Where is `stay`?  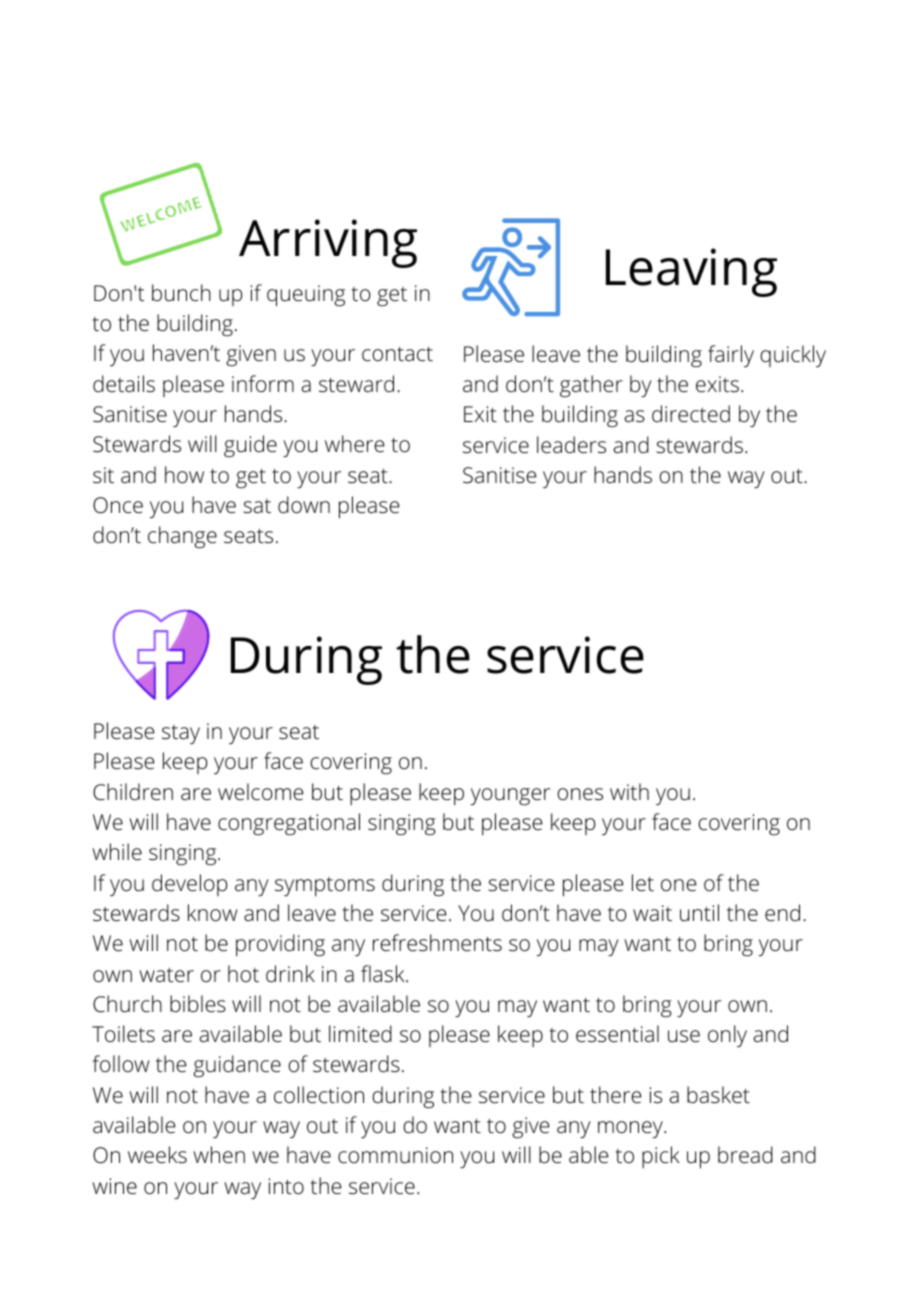
stay is located at coordinates (181, 734).
